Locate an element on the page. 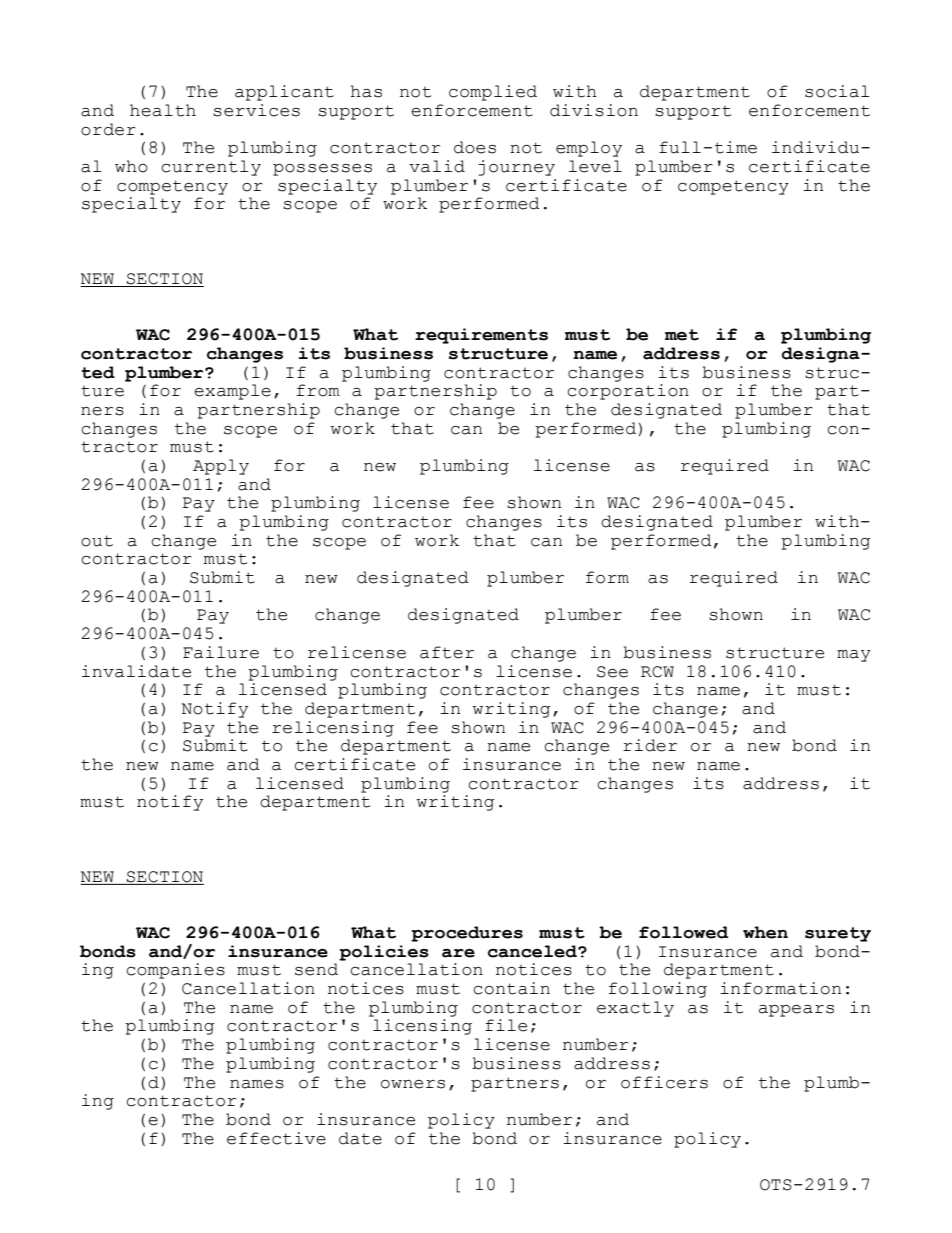  file is located at coordinates (506, 1025).
